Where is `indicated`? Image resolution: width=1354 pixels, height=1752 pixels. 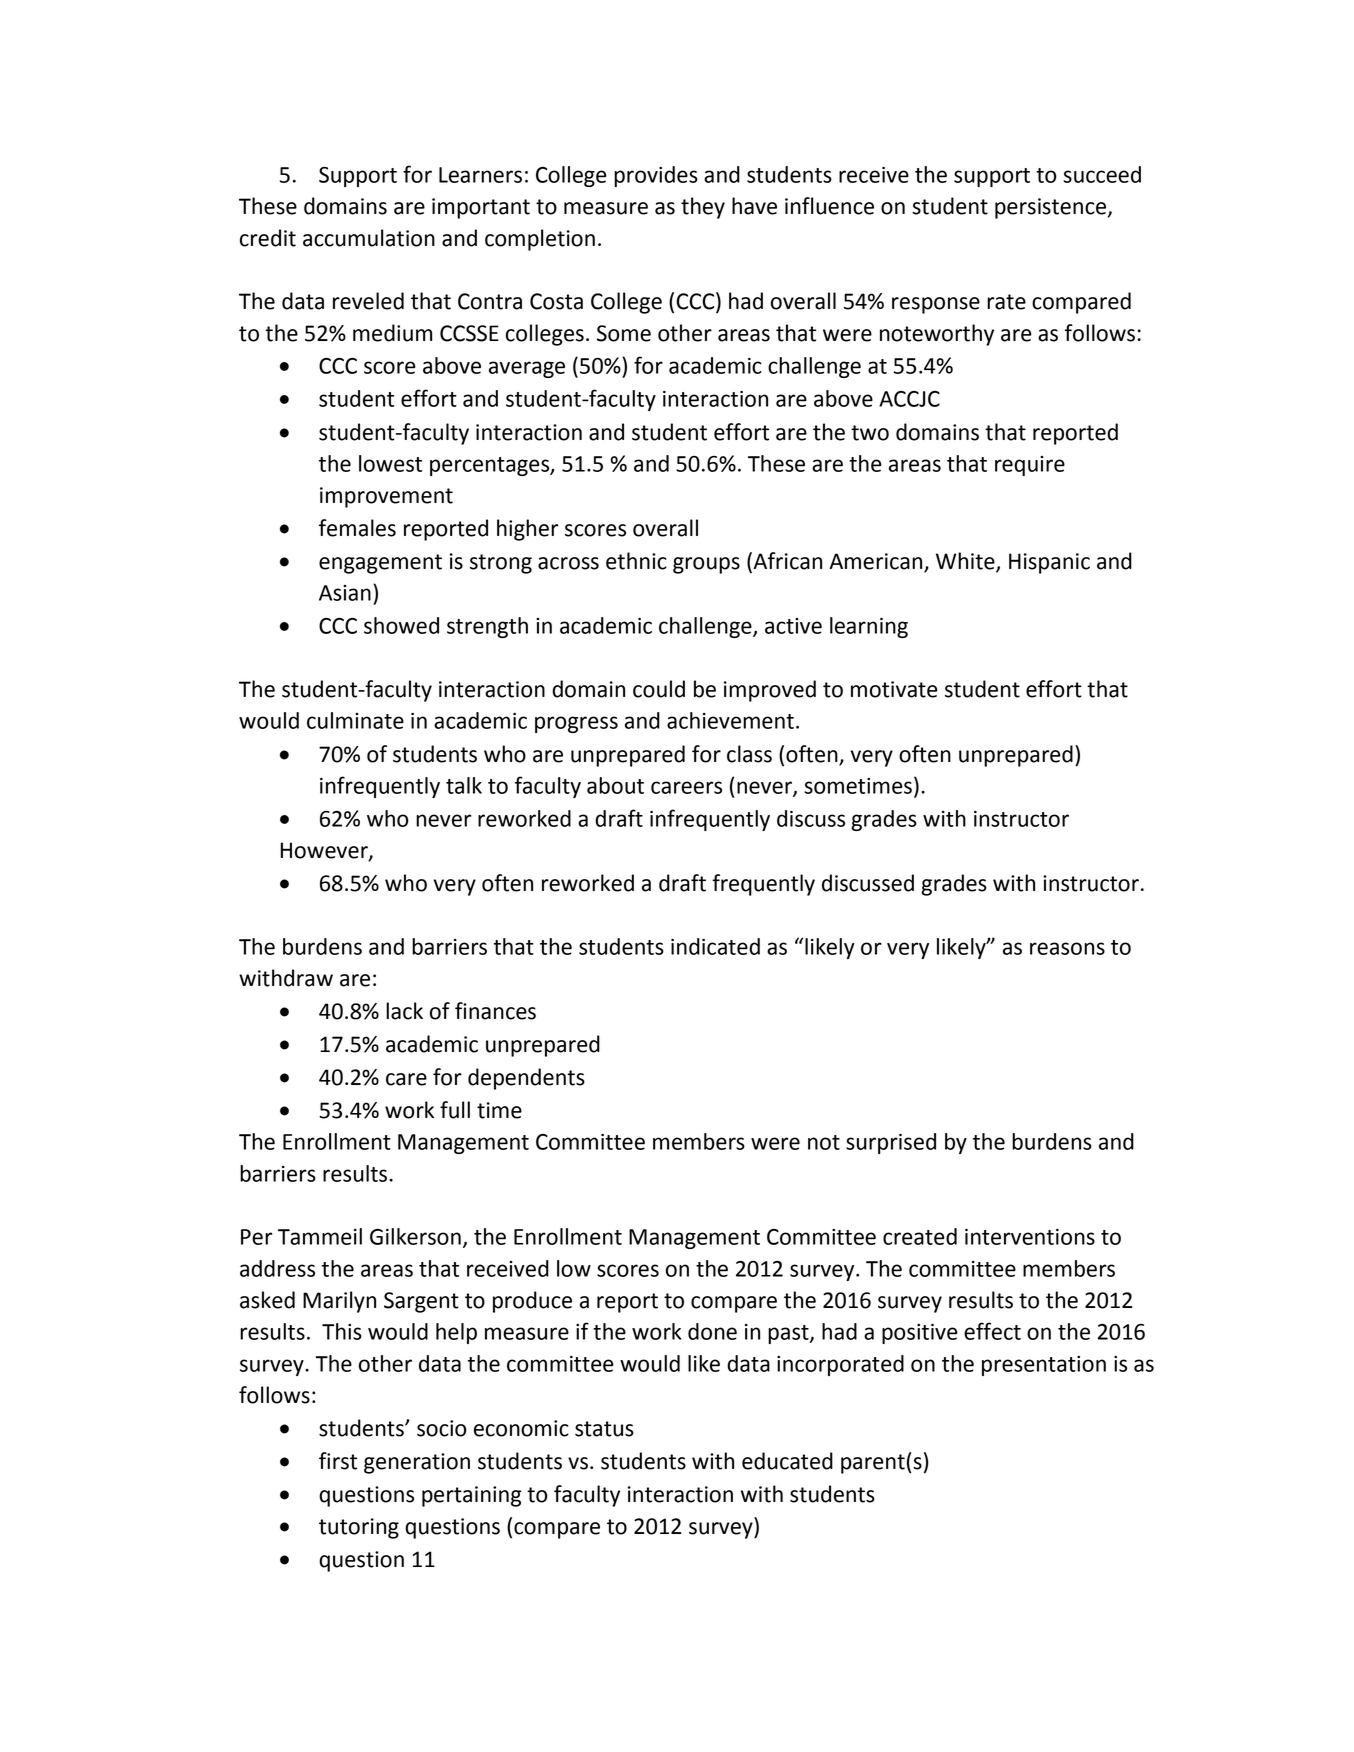
indicated is located at coordinates (715, 946).
